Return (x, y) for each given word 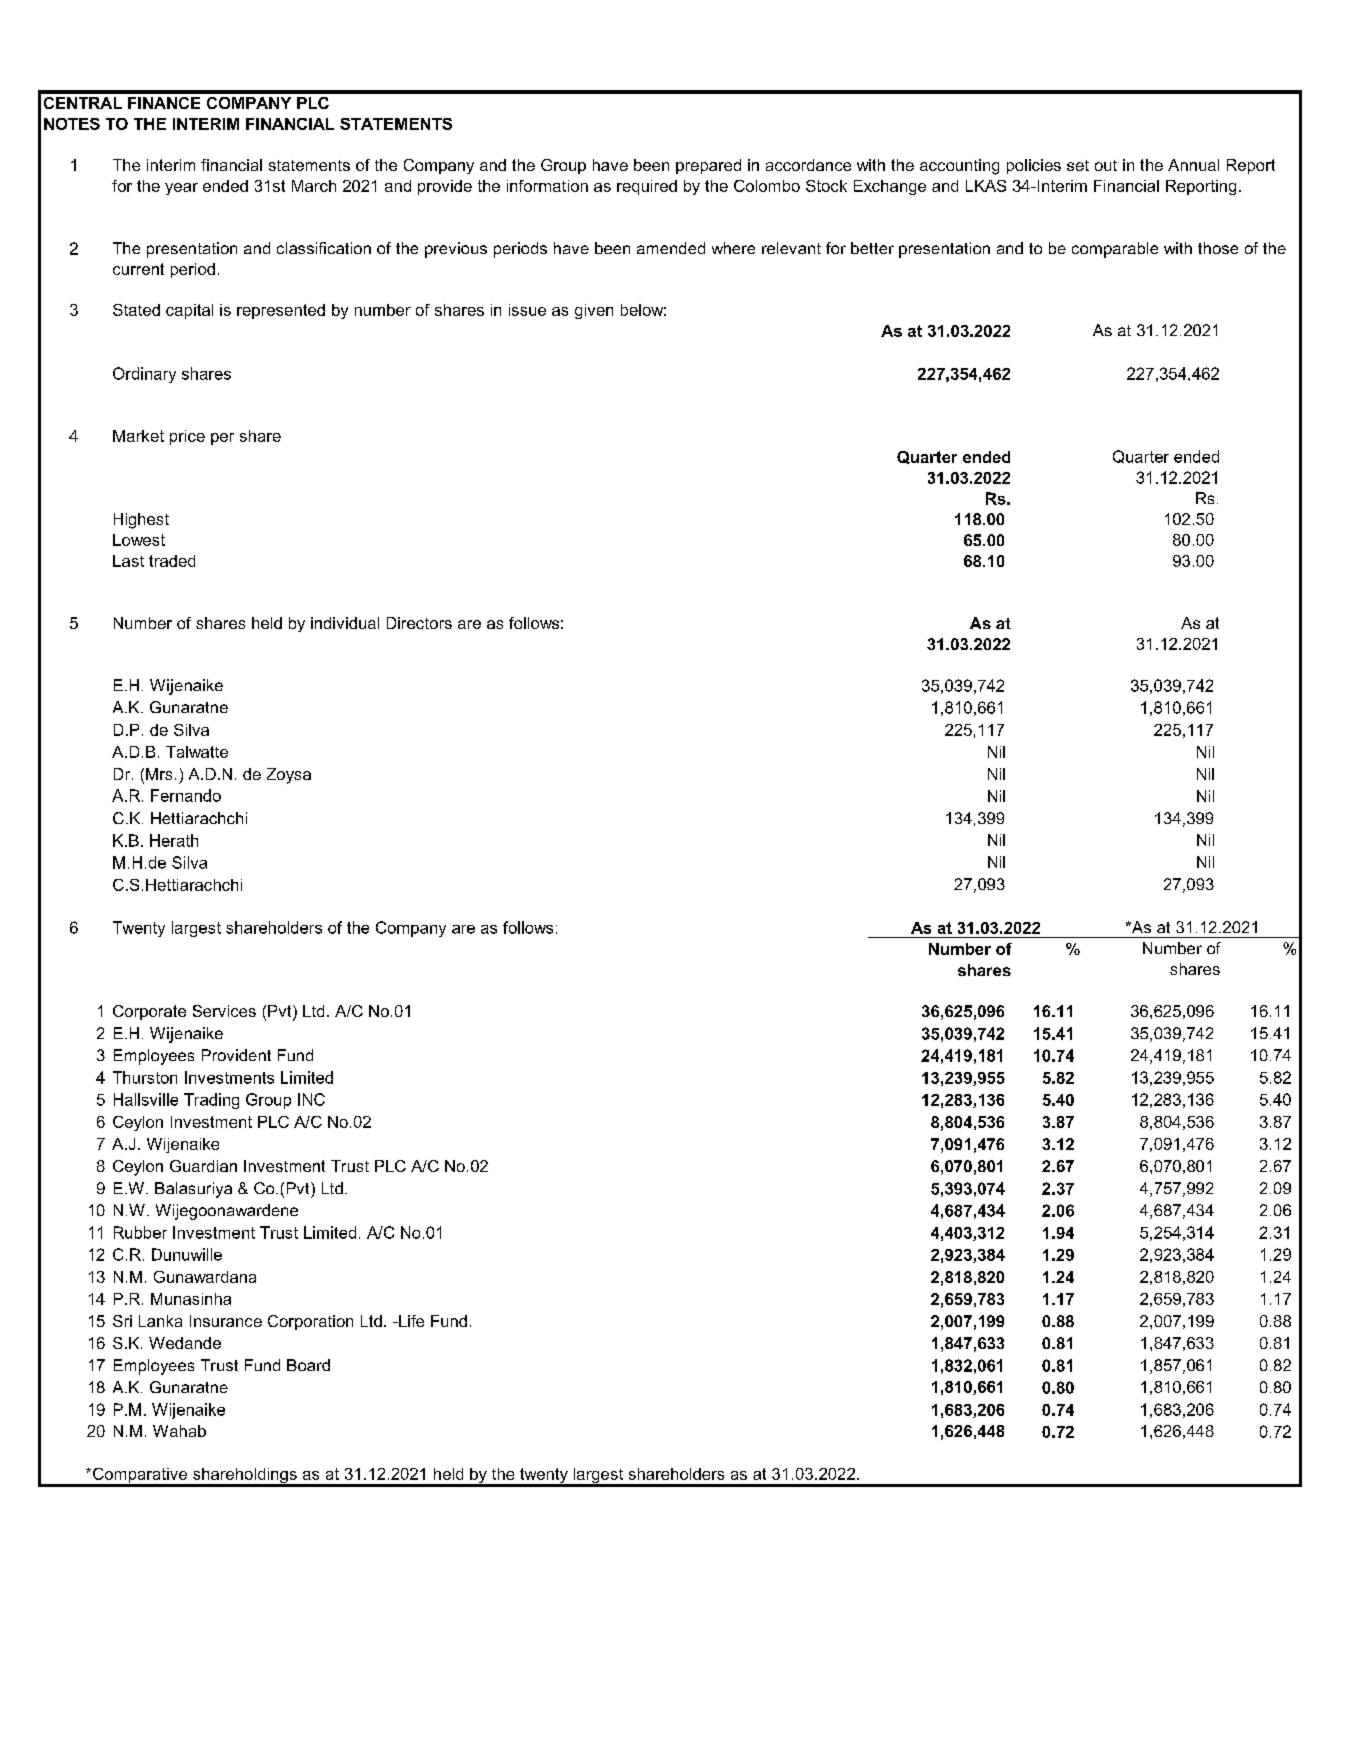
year (181, 189)
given (594, 311)
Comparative (140, 1477)
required (647, 187)
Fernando (186, 795)
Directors (419, 623)
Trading (211, 1101)
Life (410, 1321)
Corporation (310, 1322)
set (1078, 165)
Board (308, 1365)
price (187, 437)
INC (311, 1099)
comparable (1115, 250)
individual (345, 623)
